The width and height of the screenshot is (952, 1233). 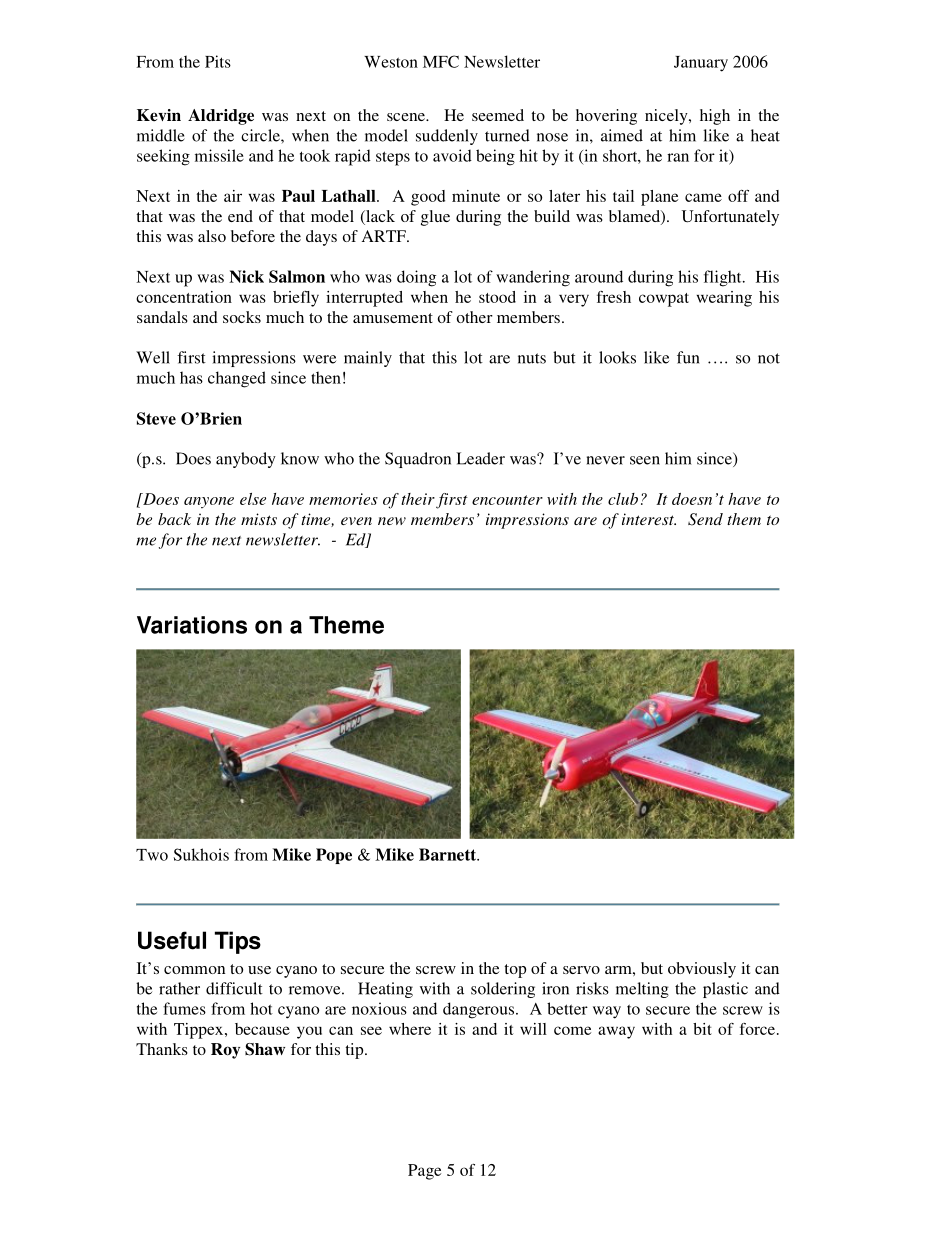 What do you see at coordinates (705, 519) in the screenshot?
I see `Send` at bounding box center [705, 519].
